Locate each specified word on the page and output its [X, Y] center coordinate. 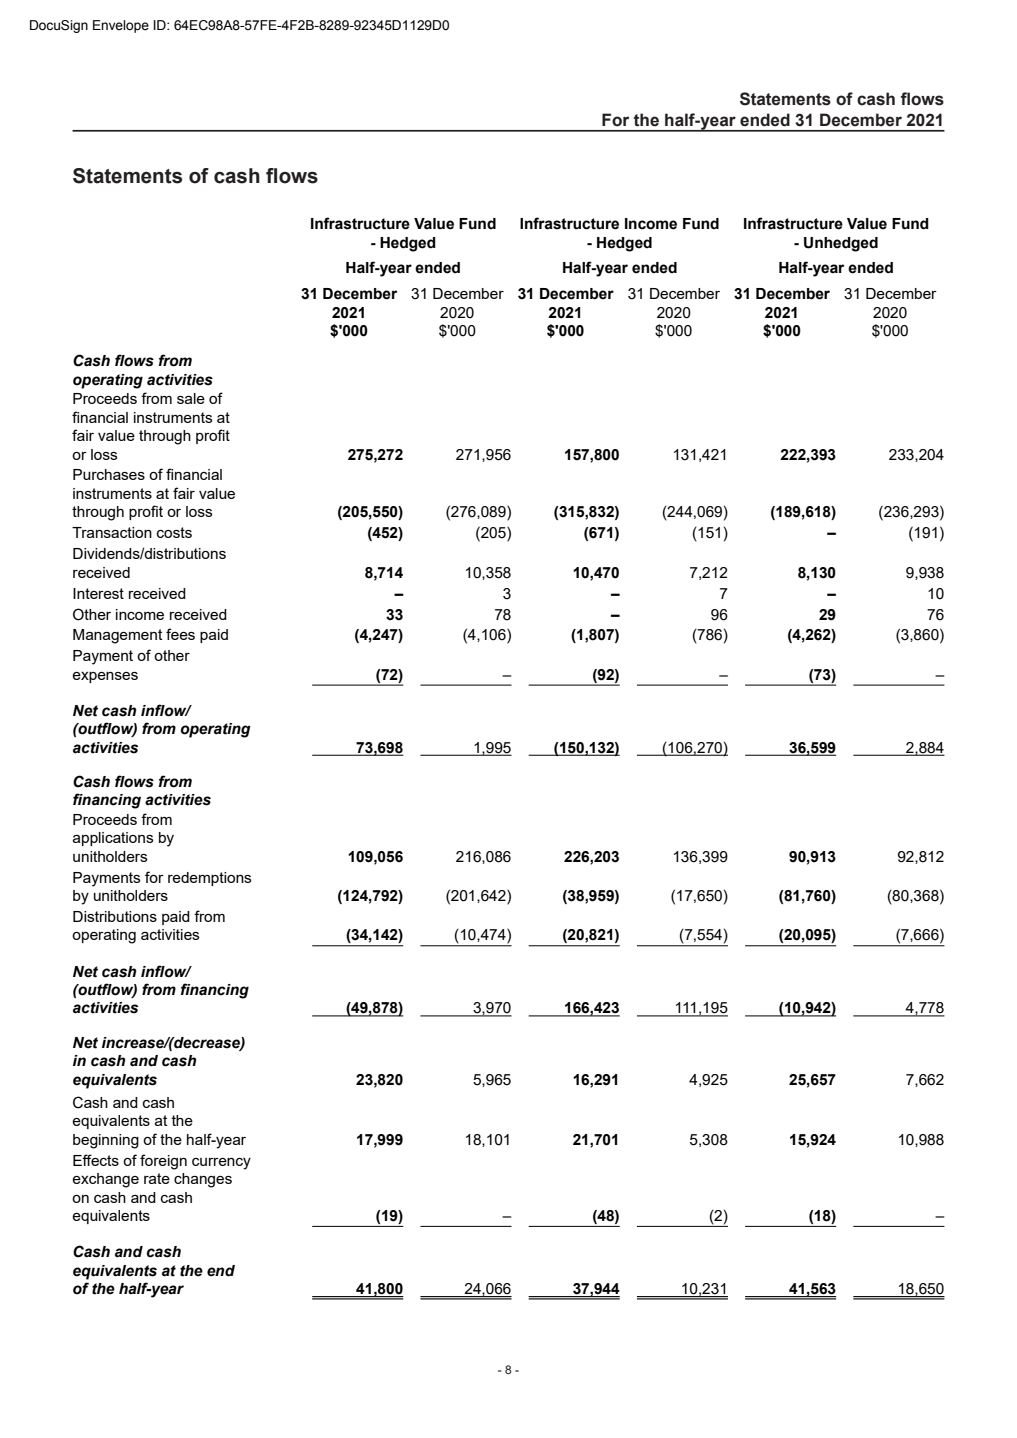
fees [180, 634]
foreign [163, 1162]
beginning [106, 1141]
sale [191, 398]
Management [118, 636]
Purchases [109, 474]
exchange [105, 1180]
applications [113, 839]
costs [174, 532]
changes [203, 1180]
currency [221, 1164]
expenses [105, 677]
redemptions [209, 879]
